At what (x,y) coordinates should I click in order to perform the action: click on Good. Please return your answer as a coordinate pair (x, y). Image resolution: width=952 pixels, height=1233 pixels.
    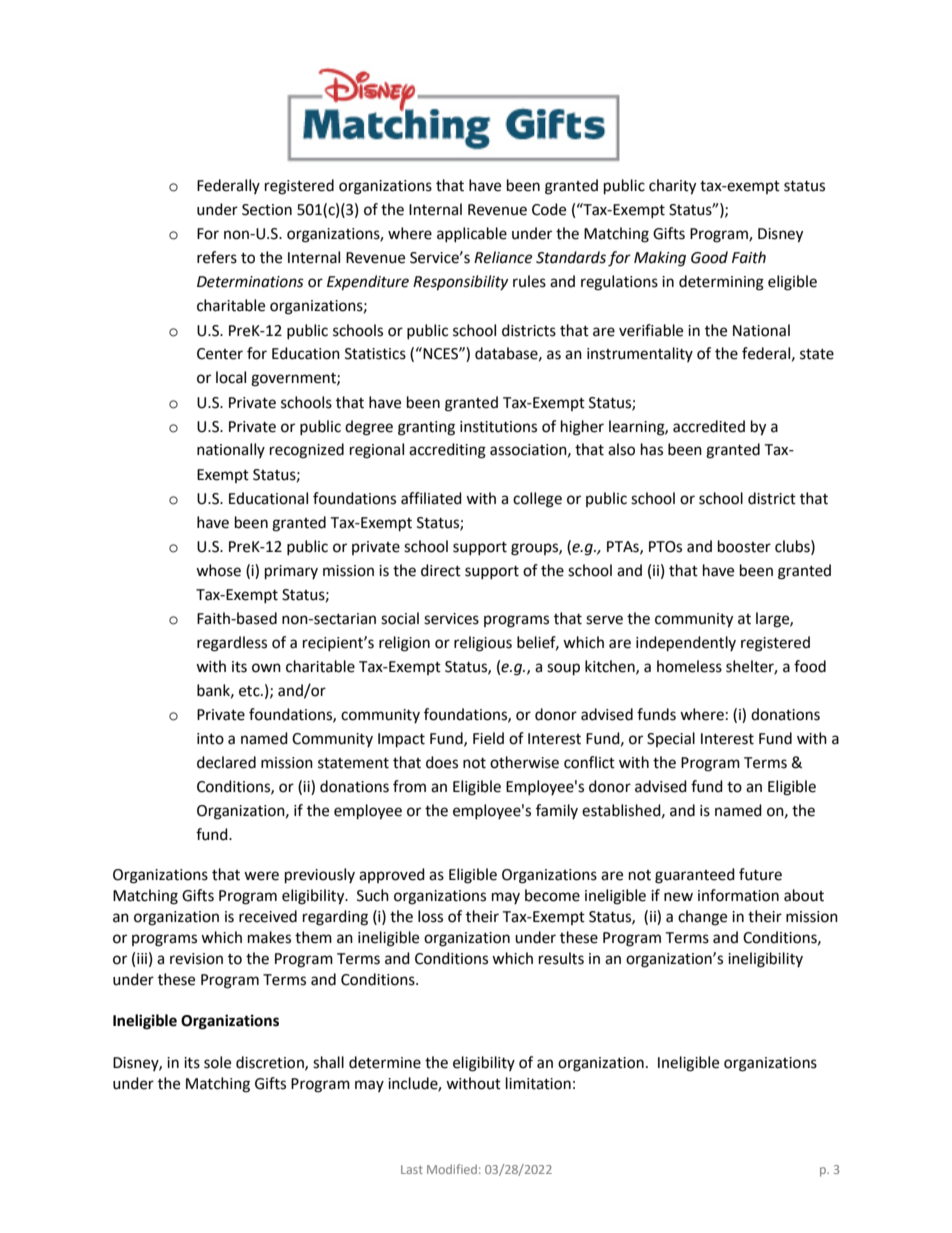
    Looking at the image, I should click on (709, 257).
